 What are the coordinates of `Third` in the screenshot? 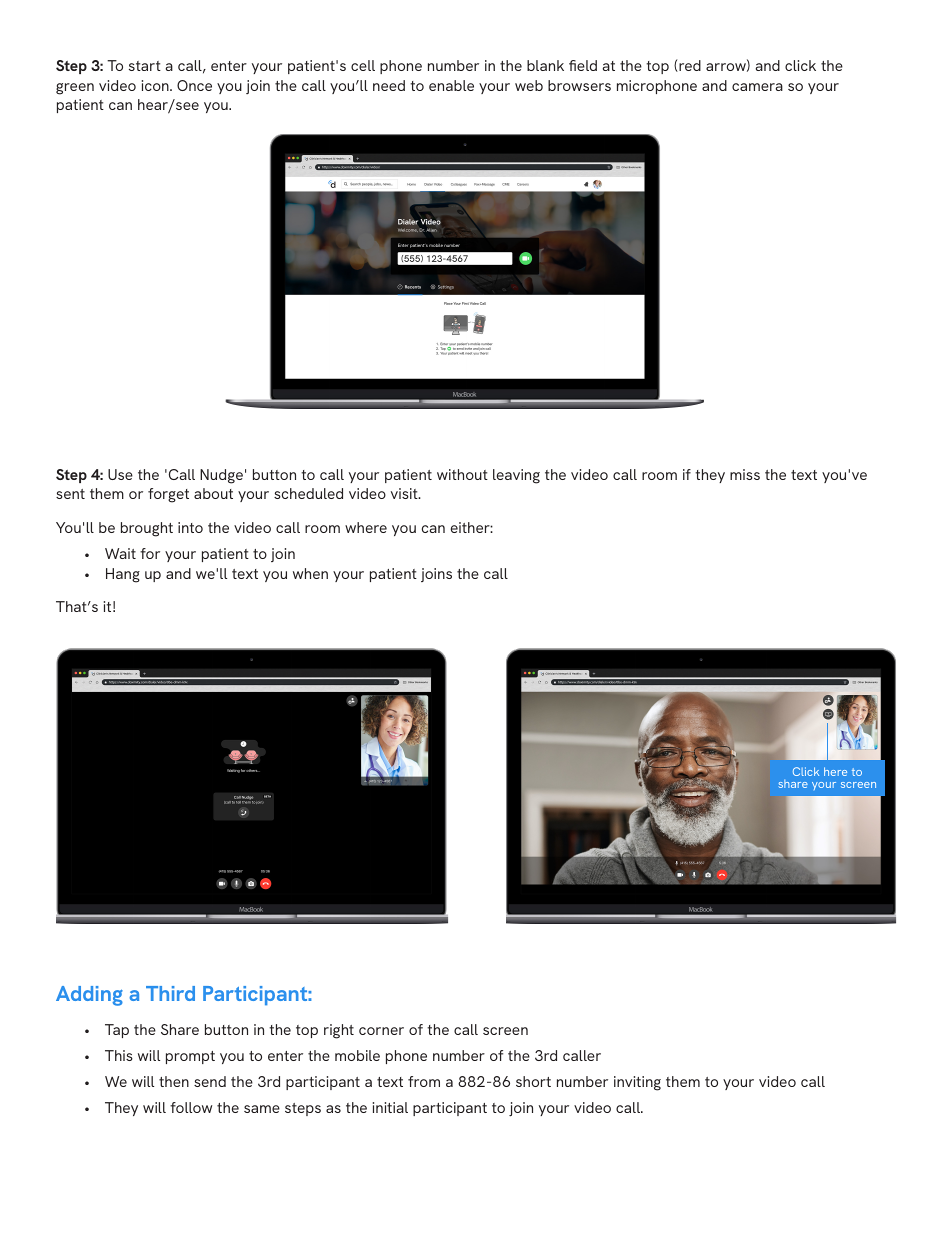 It's located at (170, 993).
